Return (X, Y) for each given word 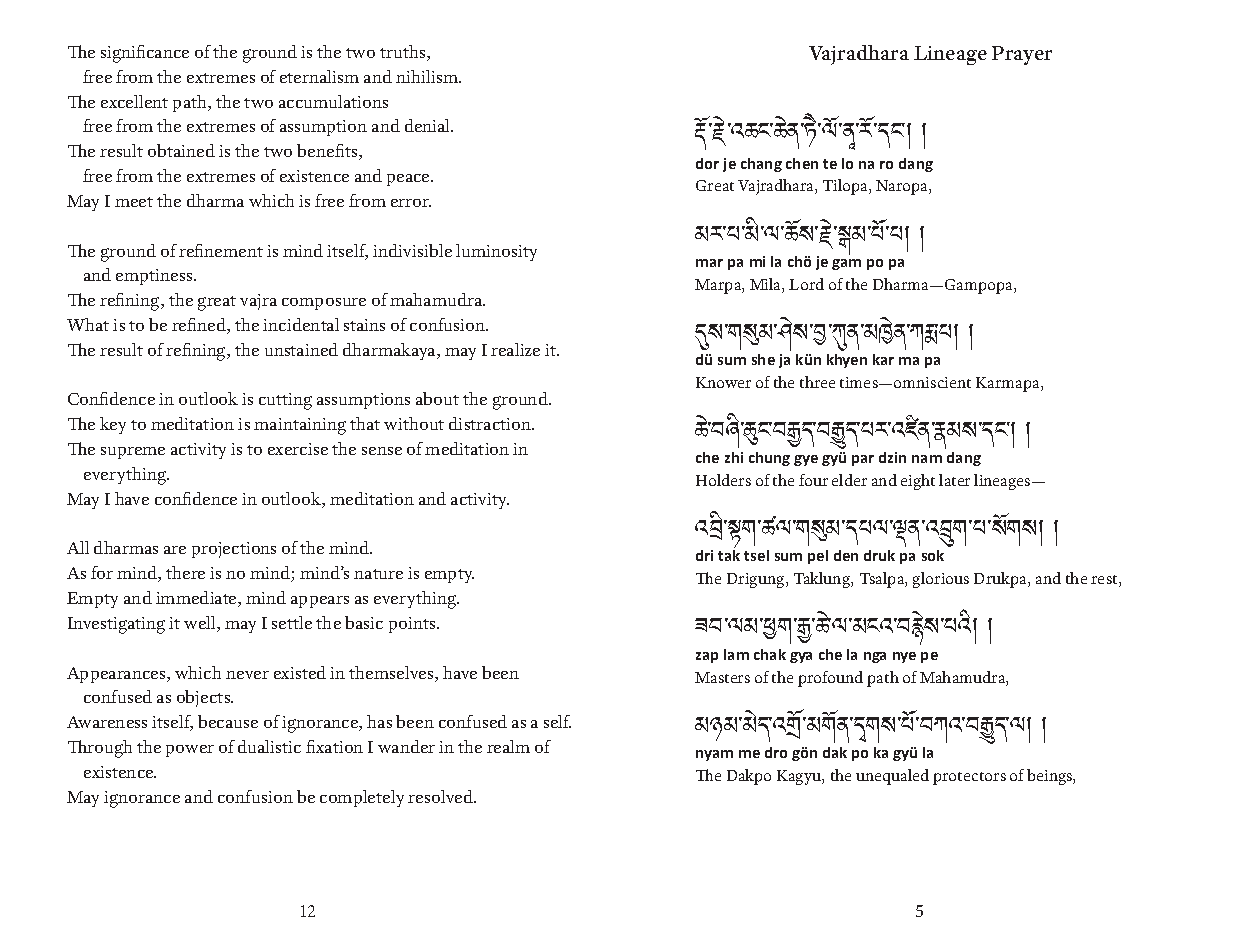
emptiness (155, 277)
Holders (723, 480)
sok (933, 555)
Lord (806, 284)
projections (234, 550)
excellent (134, 101)
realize (515, 349)
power (190, 751)
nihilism (428, 76)
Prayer (1022, 55)
